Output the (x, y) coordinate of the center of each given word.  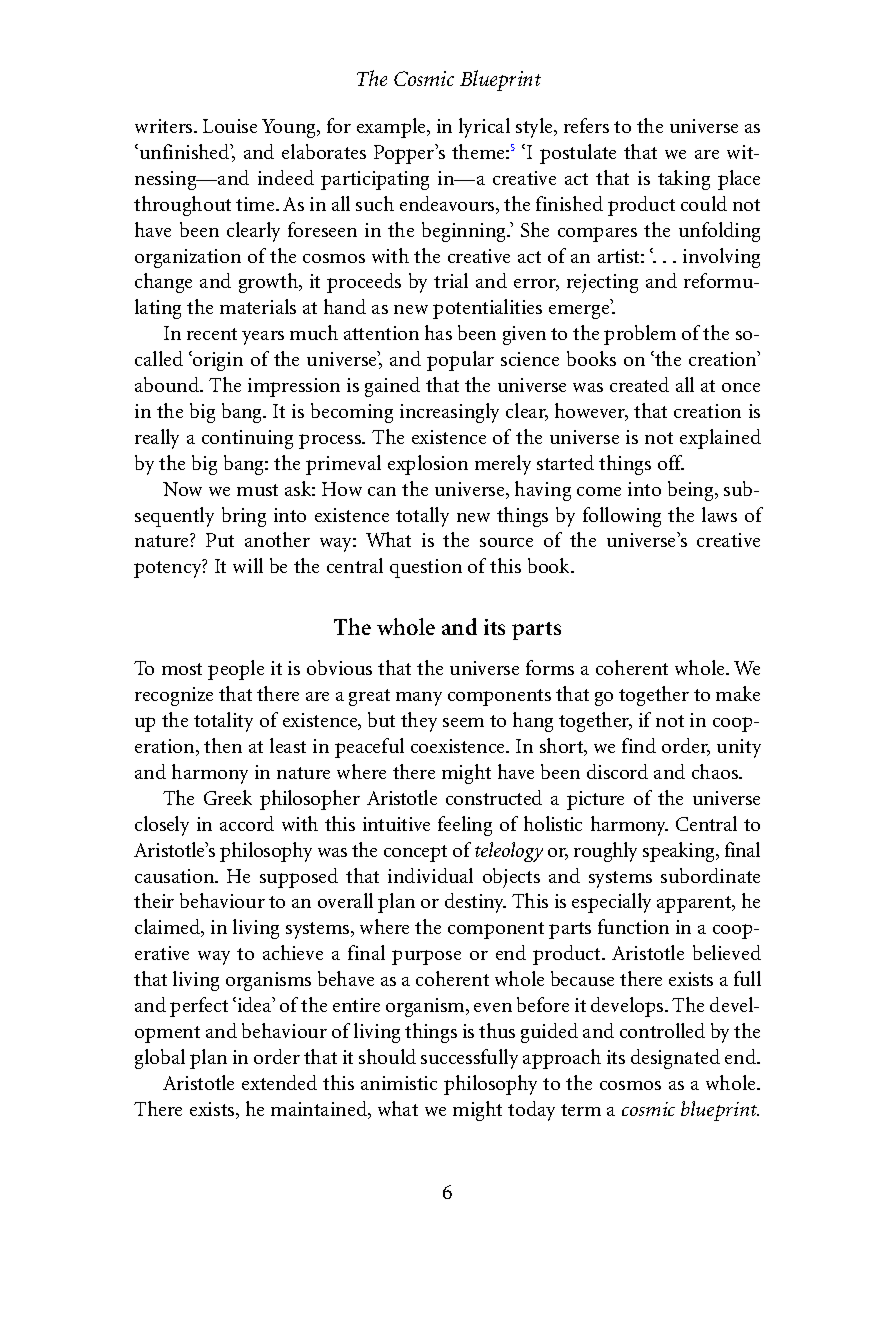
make (738, 693)
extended (279, 1082)
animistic (399, 1083)
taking (684, 180)
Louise (230, 126)
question (426, 568)
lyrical (484, 128)
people (236, 670)
